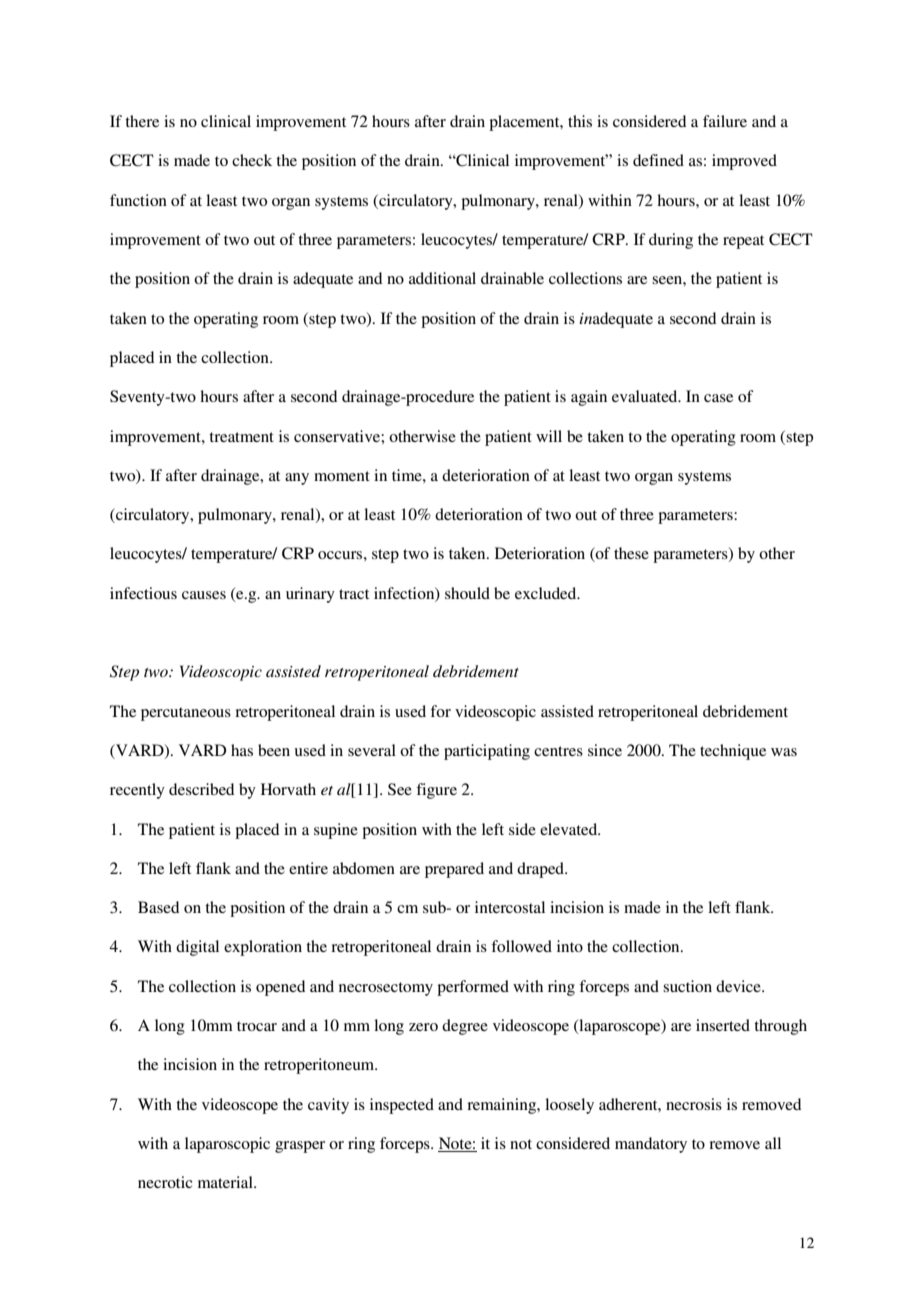 The height and width of the screenshot is (1308, 924). Describe the element at coordinates (227, 1145) in the screenshot. I see `laparoscopic` at that location.
